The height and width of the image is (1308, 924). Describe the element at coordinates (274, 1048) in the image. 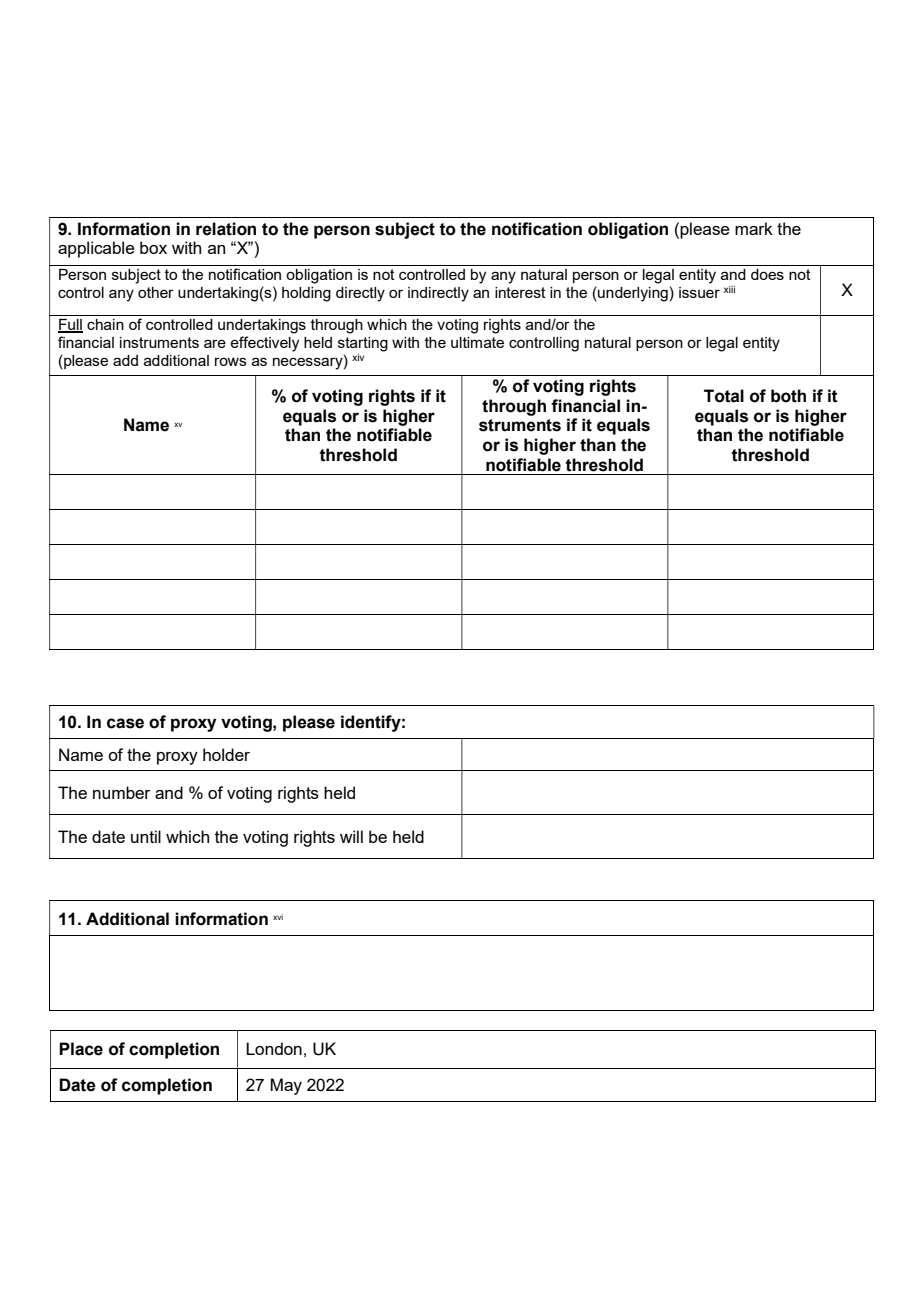

I see `London` at that location.
